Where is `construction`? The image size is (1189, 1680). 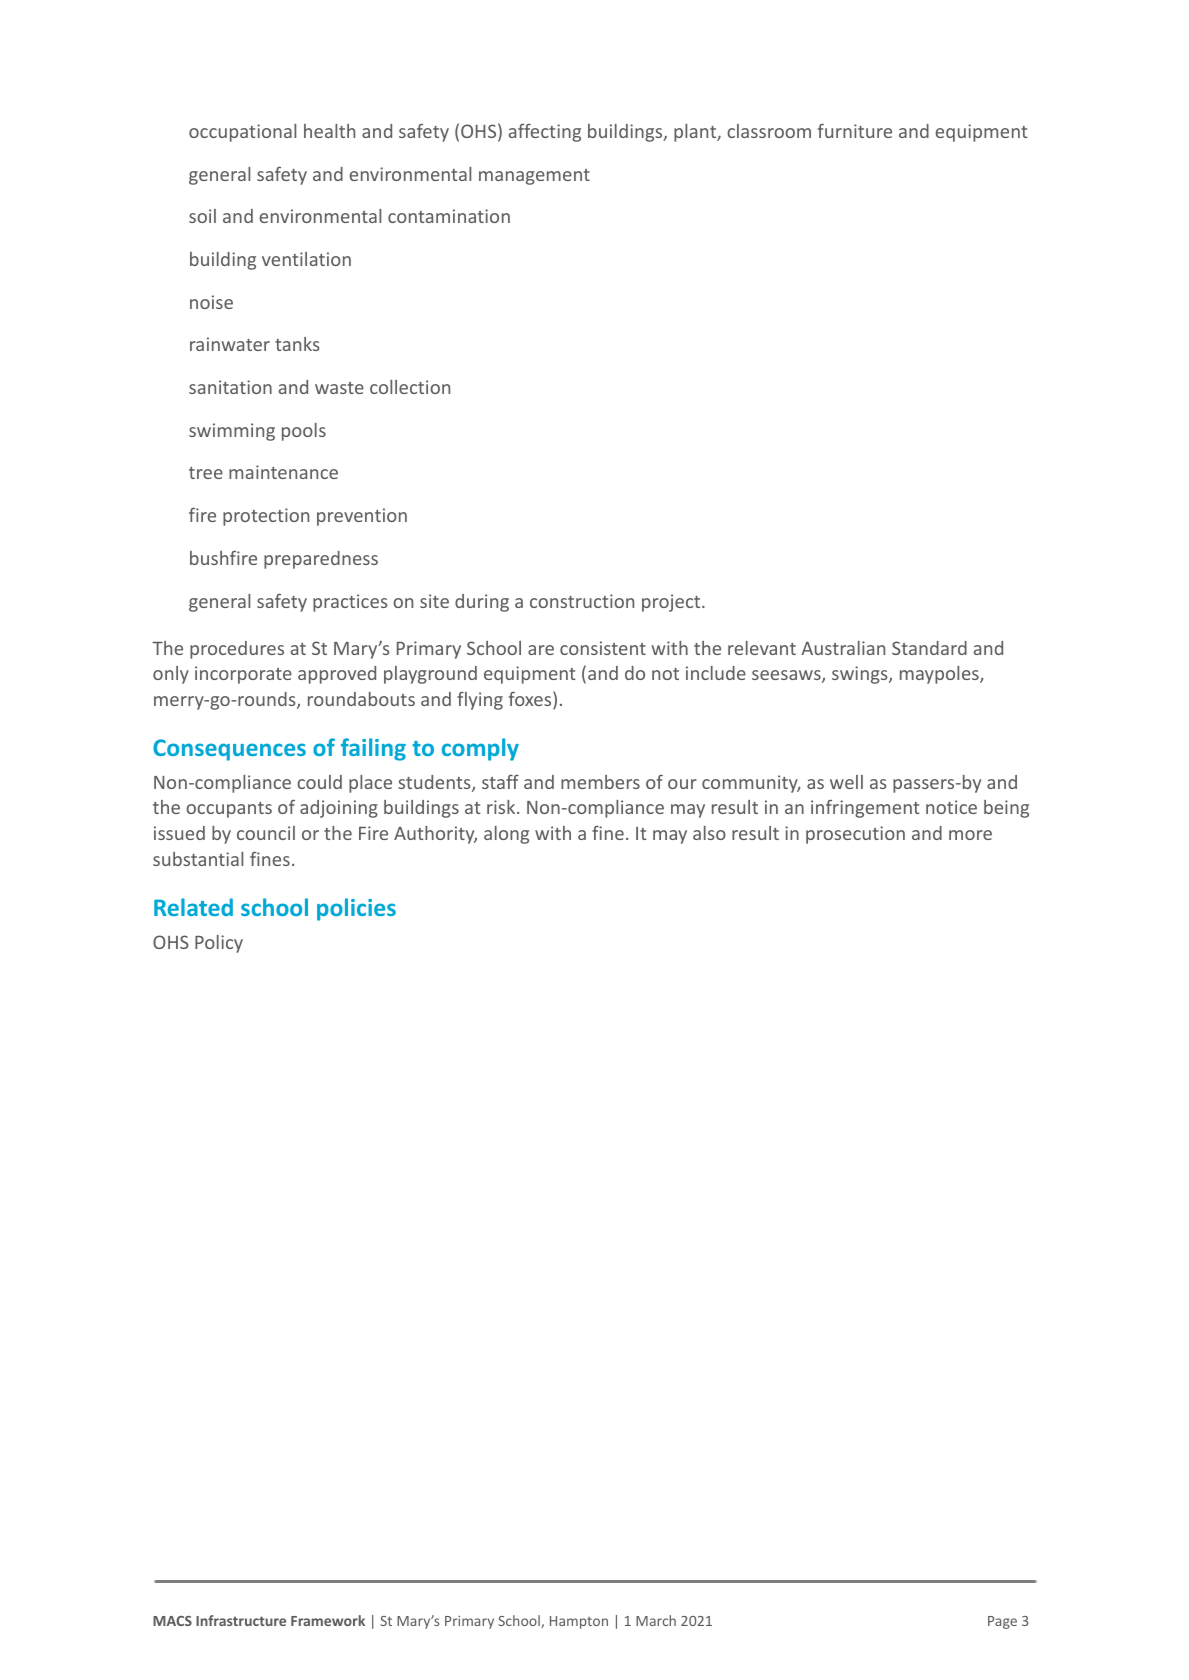
construction is located at coordinates (582, 601).
